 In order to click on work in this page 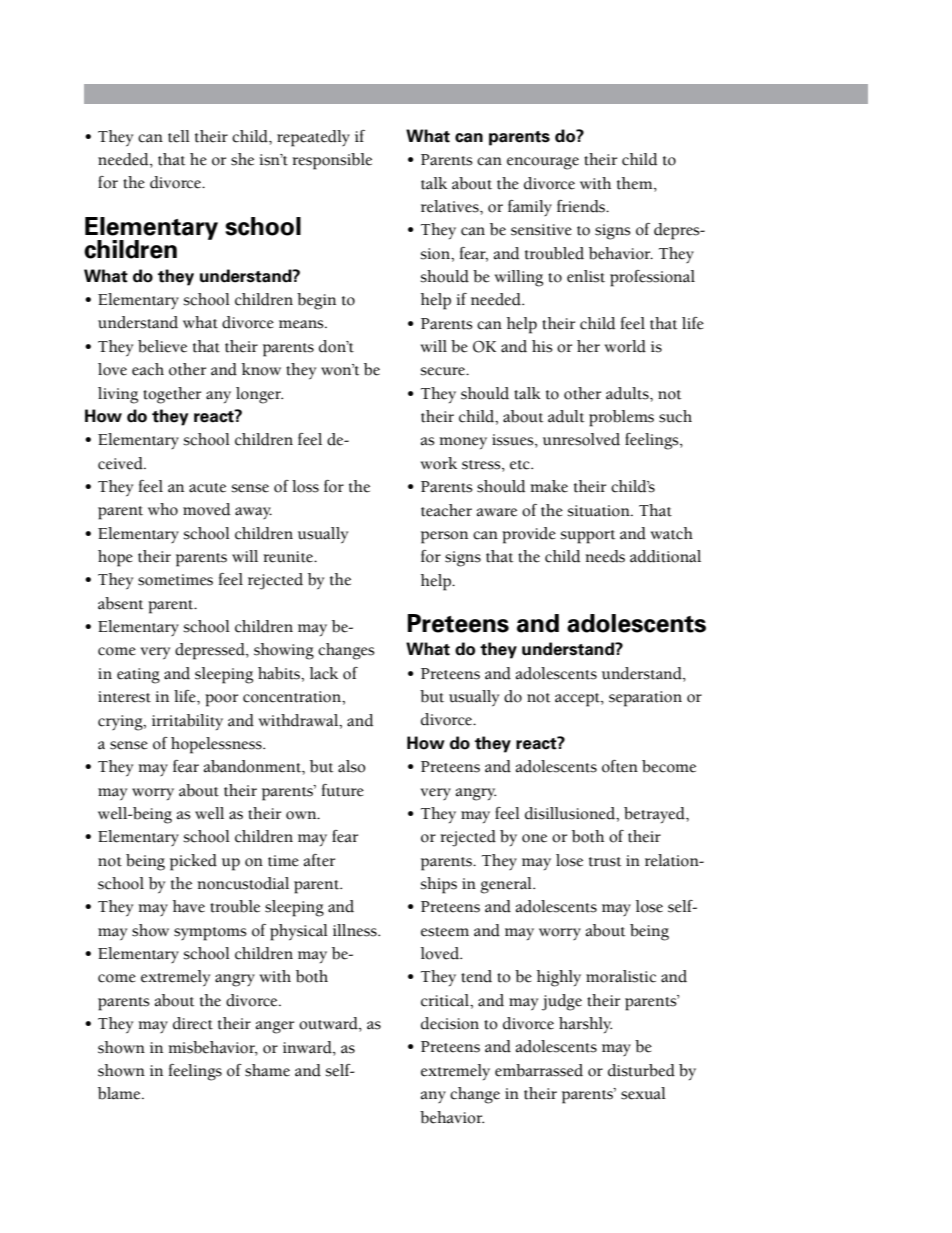, I will do `click(439, 463)`.
